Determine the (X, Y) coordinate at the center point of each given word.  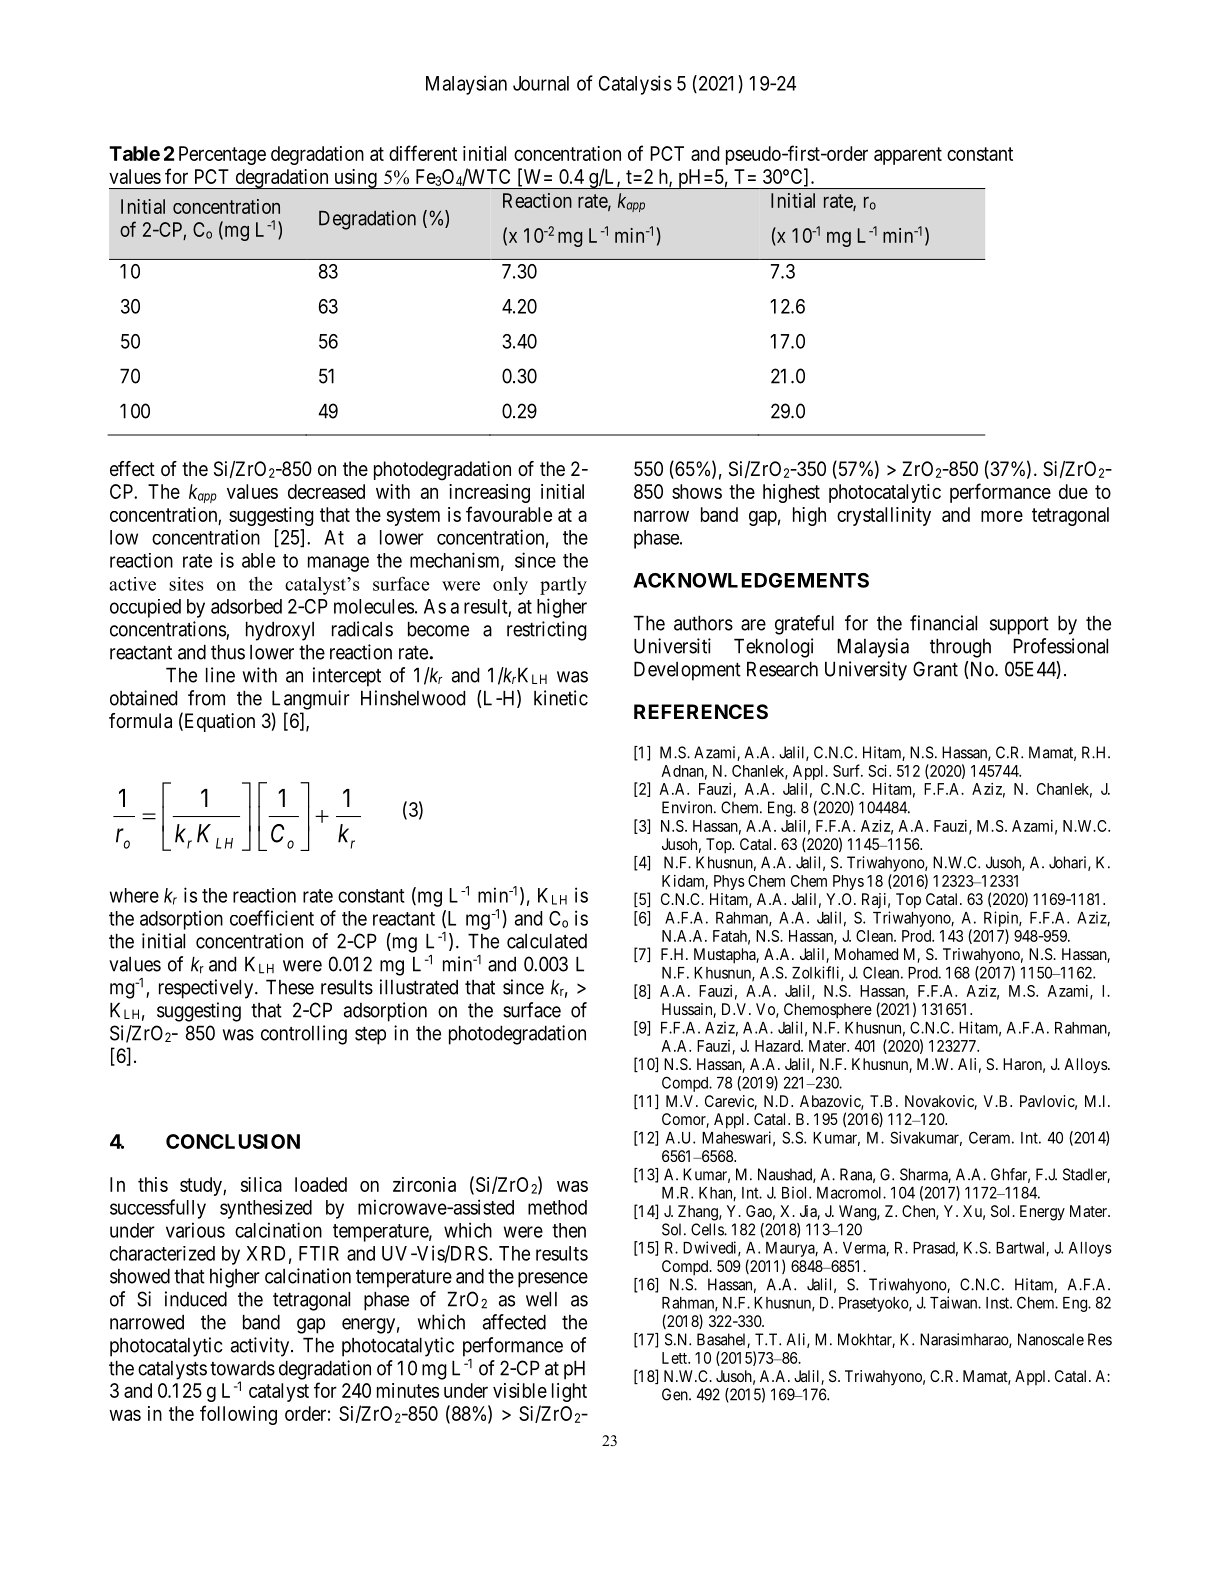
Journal (541, 83)
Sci (879, 771)
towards (242, 1368)
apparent (908, 156)
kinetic (561, 698)
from (206, 698)
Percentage (222, 155)
